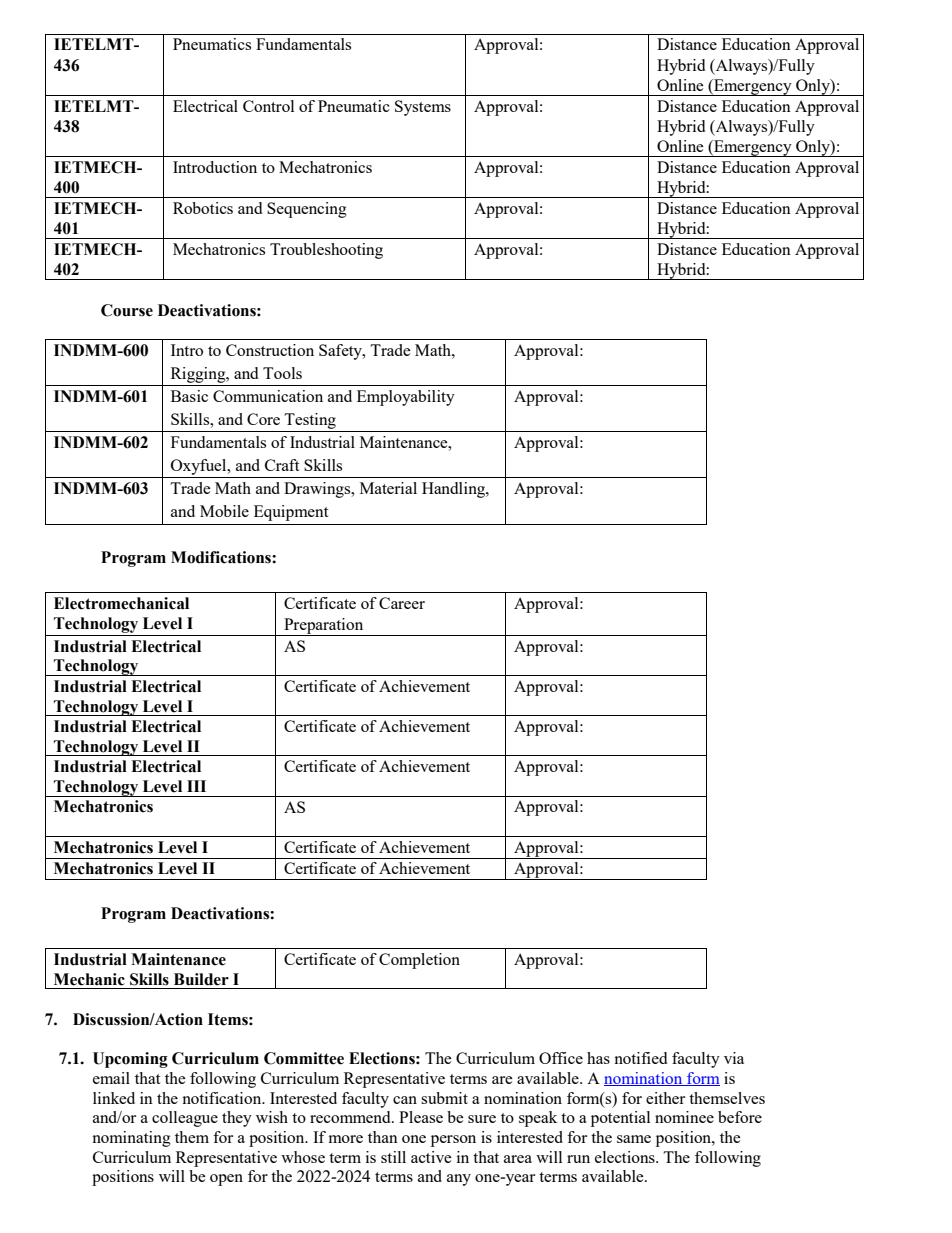 The image size is (952, 1233). I want to click on notified, so click(640, 1058).
